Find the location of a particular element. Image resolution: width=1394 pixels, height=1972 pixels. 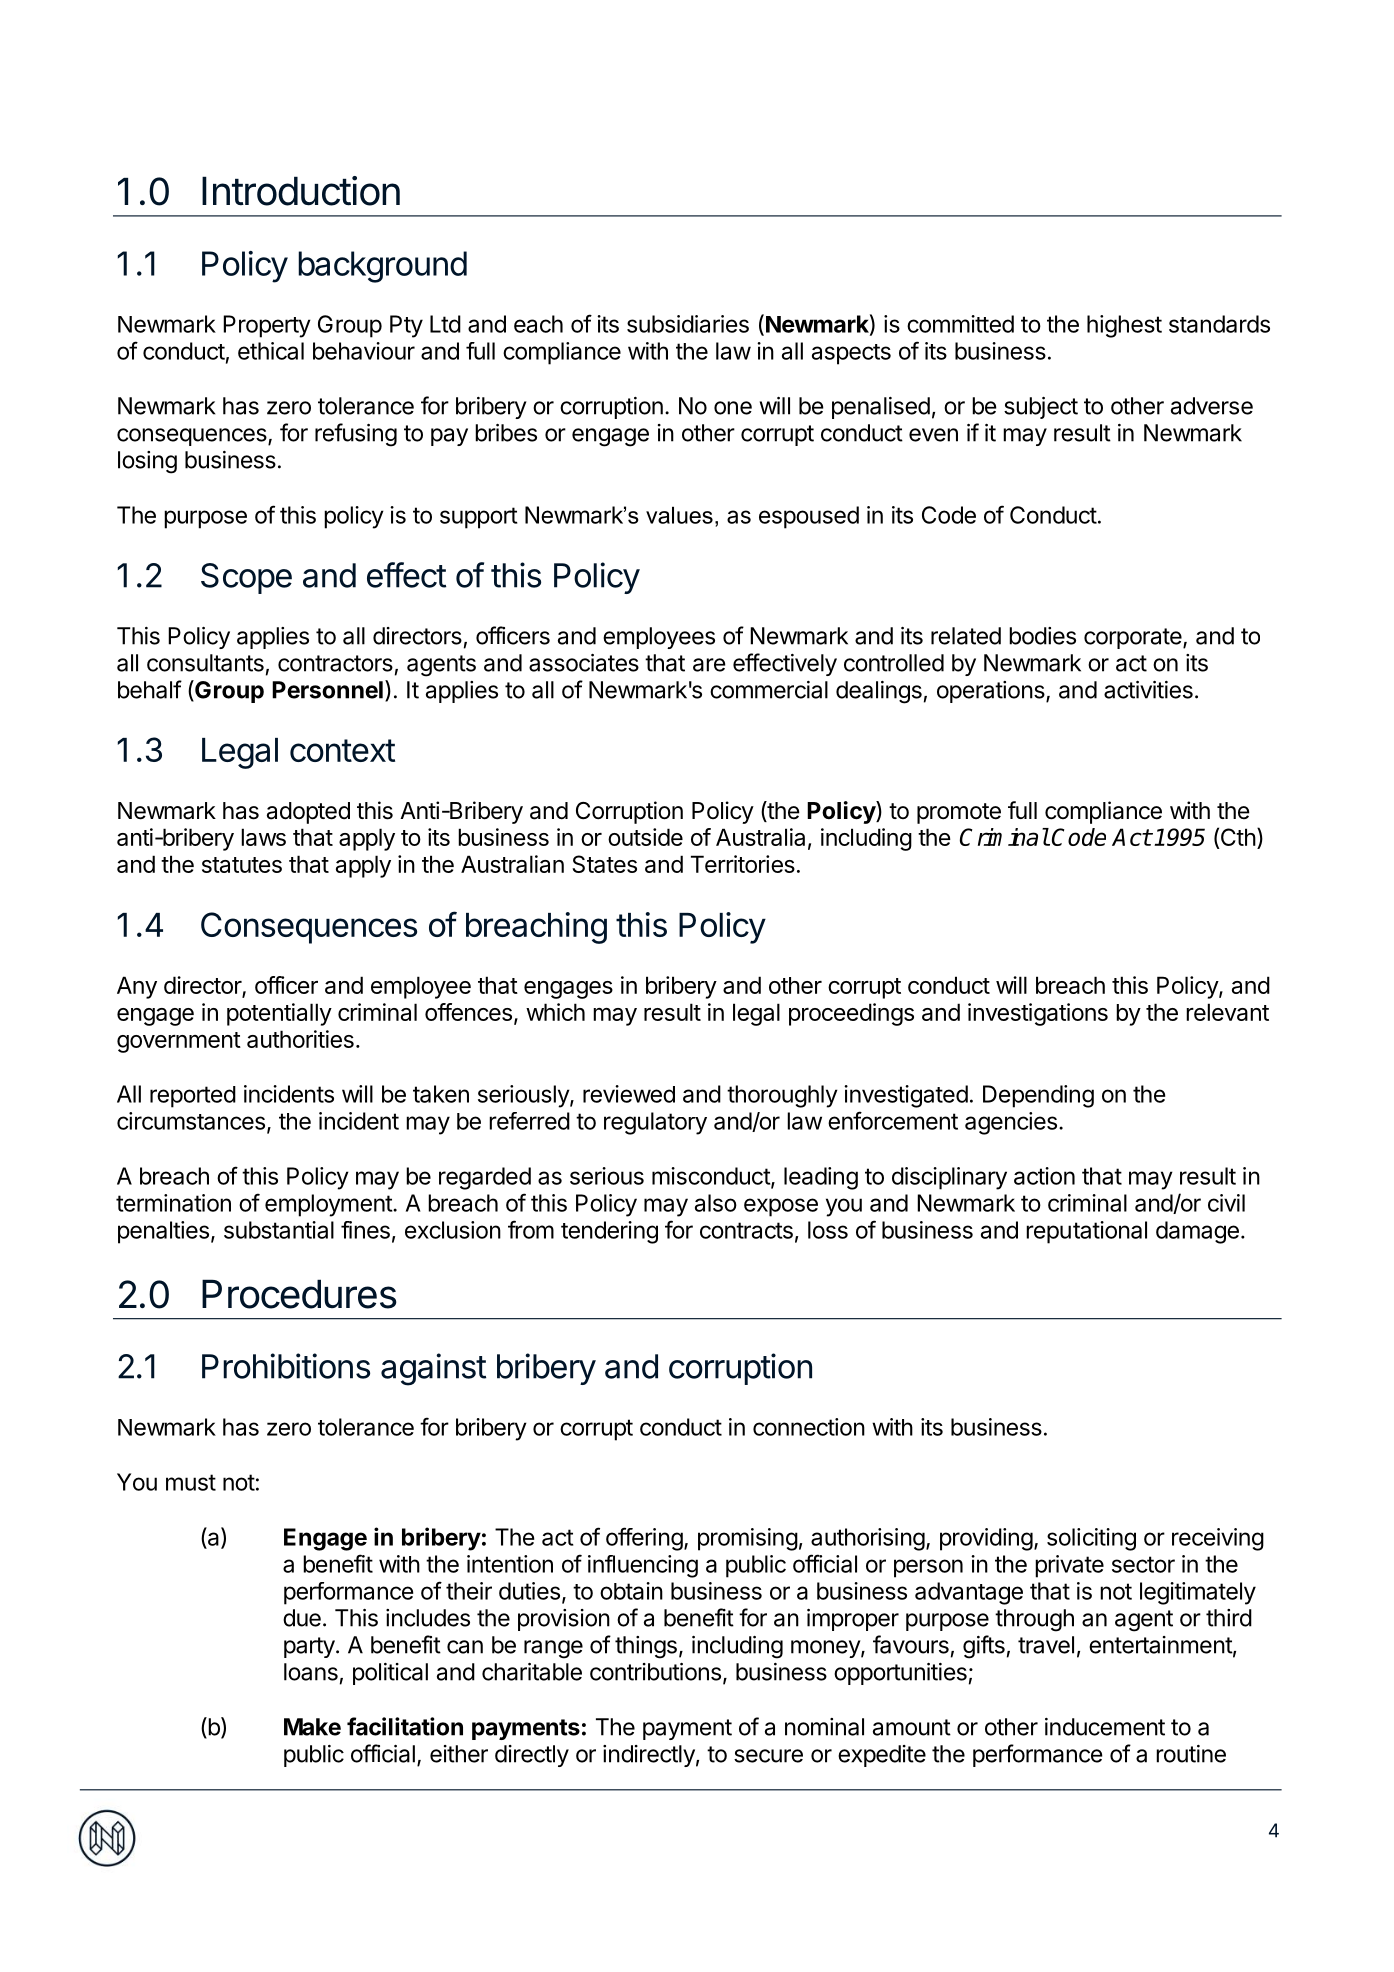

highest is located at coordinates (1124, 326).
